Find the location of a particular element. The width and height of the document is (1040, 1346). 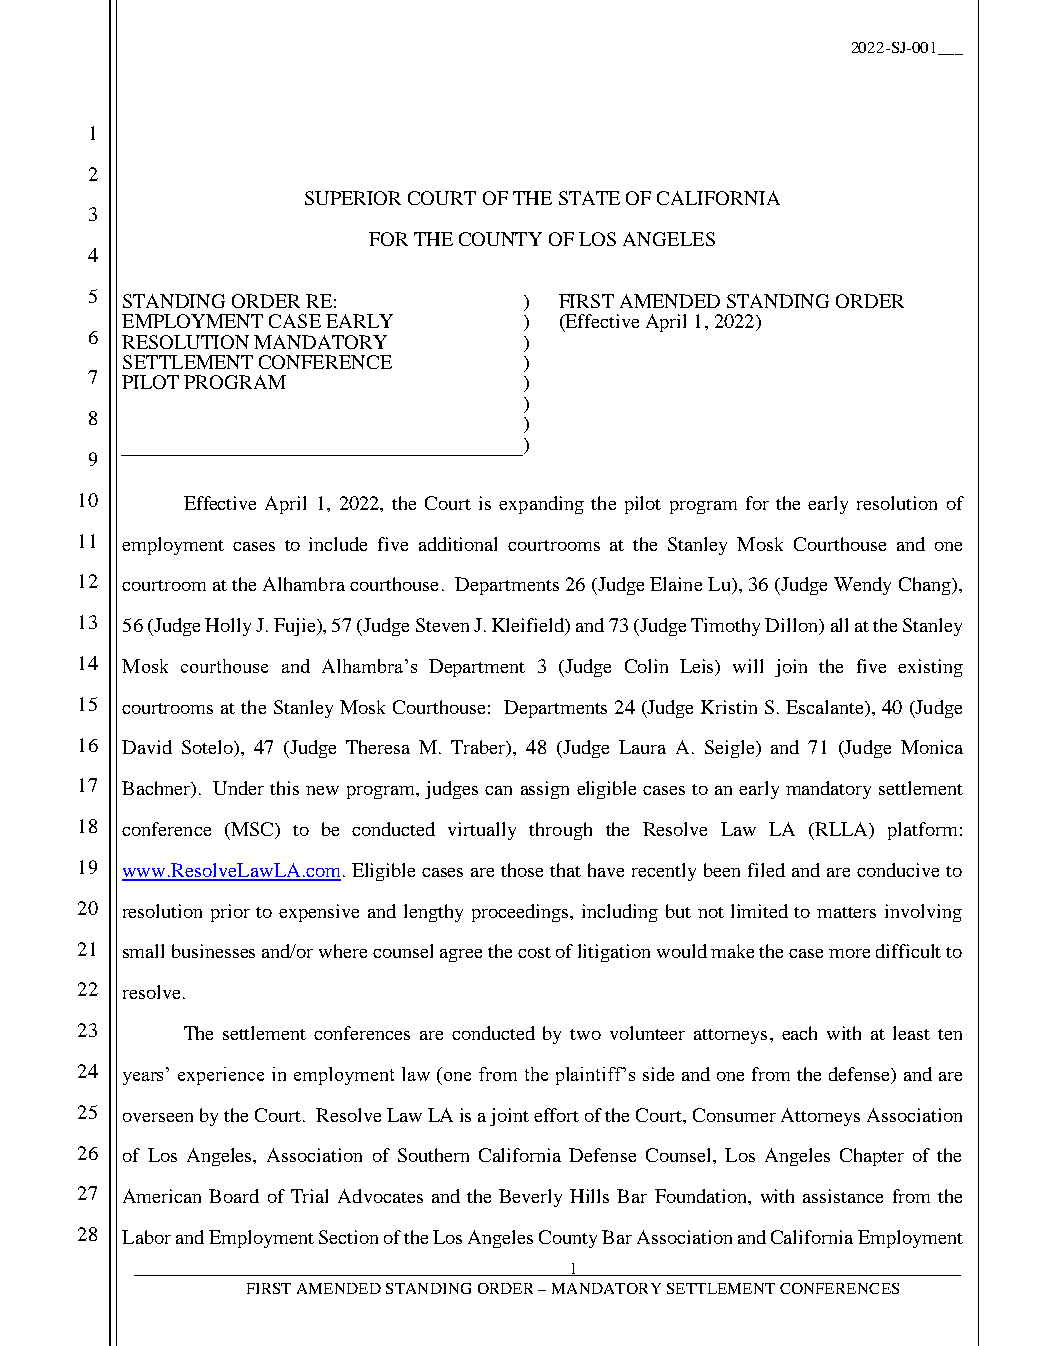

STATE is located at coordinates (589, 198).
